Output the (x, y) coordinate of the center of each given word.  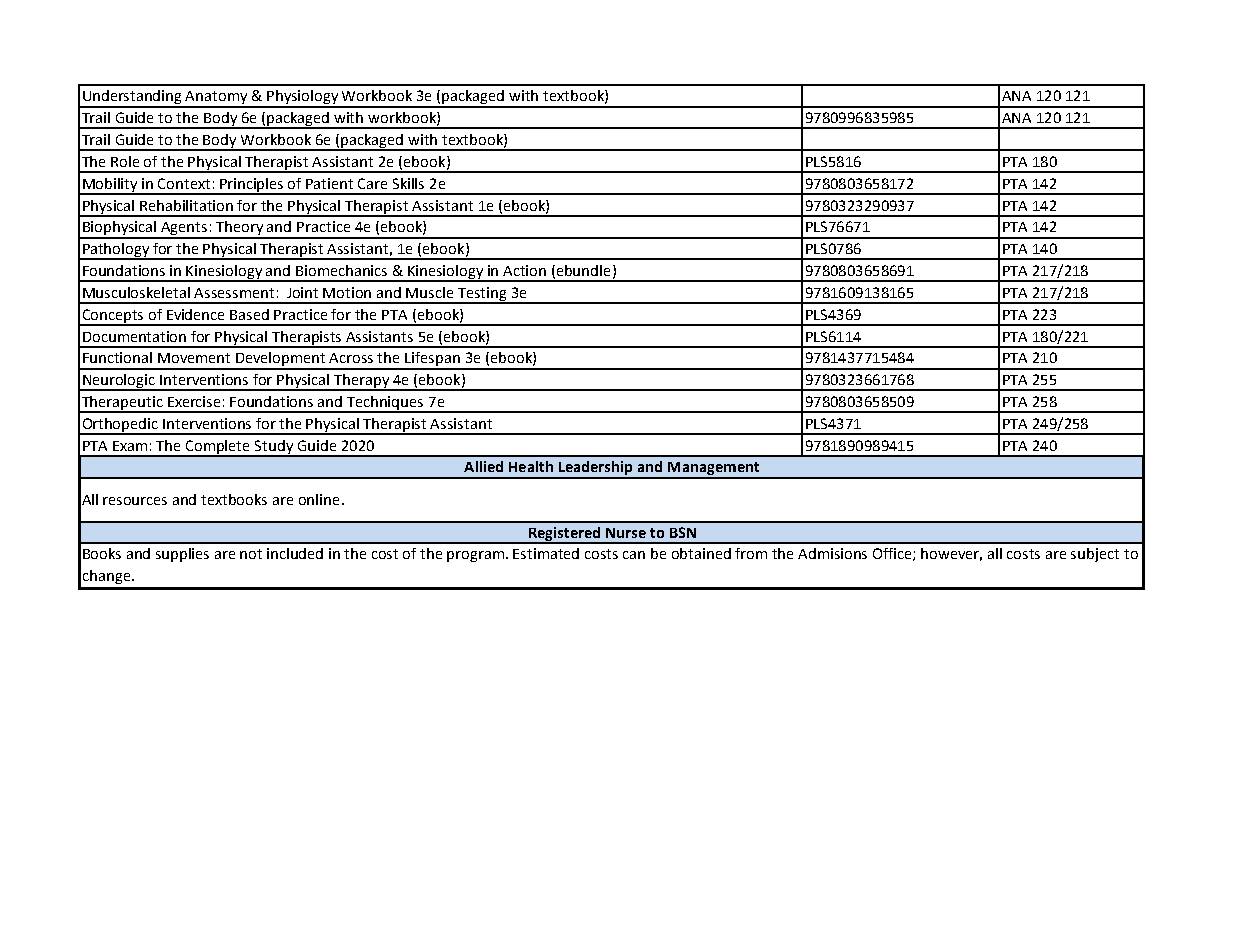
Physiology (303, 98)
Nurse (626, 533)
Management (714, 470)
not (251, 554)
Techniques (385, 404)
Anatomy (217, 99)
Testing (482, 295)
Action (524, 270)
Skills (408, 183)
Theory (240, 229)
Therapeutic (122, 404)
